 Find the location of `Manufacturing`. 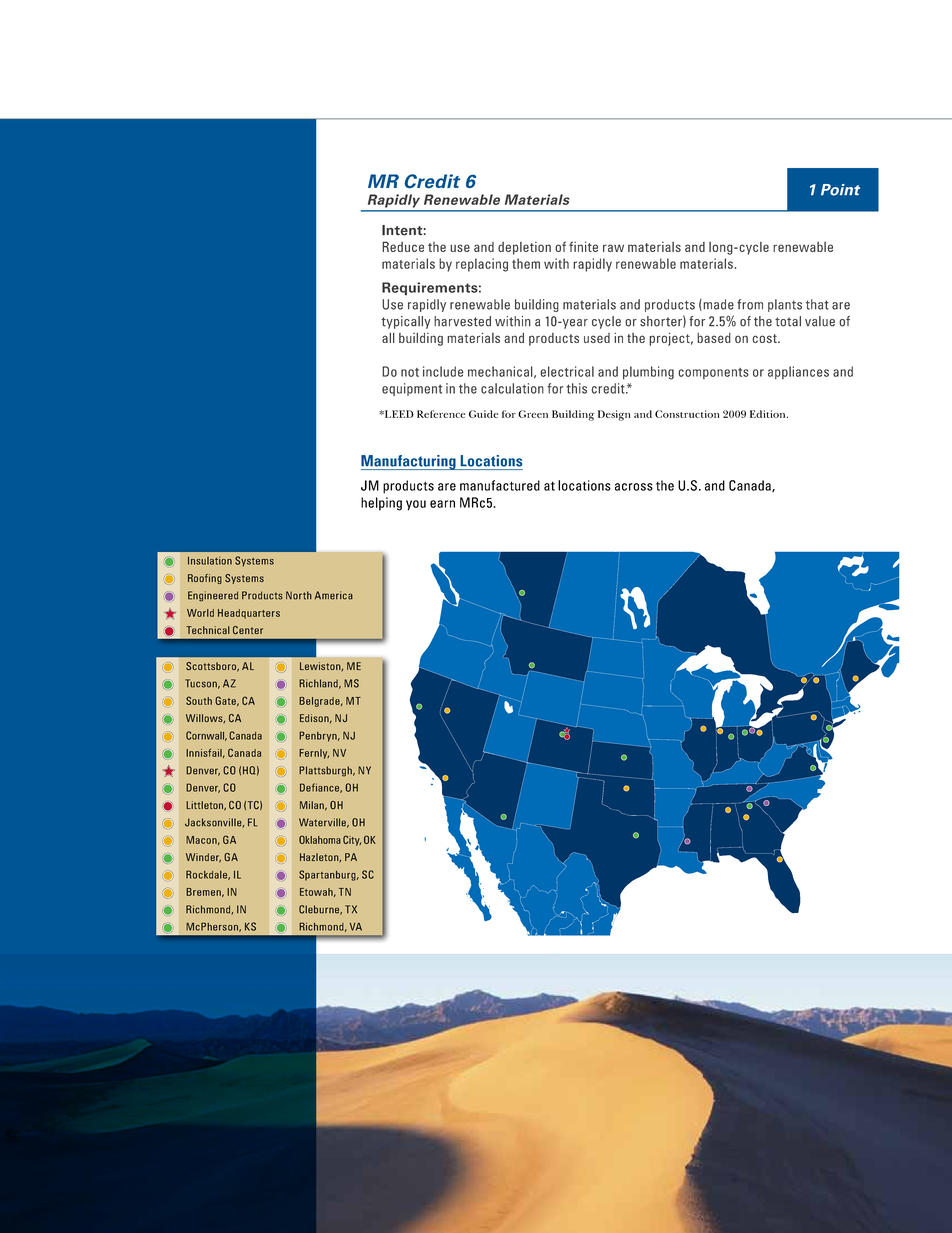

Manufacturing is located at coordinates (409, 462).
